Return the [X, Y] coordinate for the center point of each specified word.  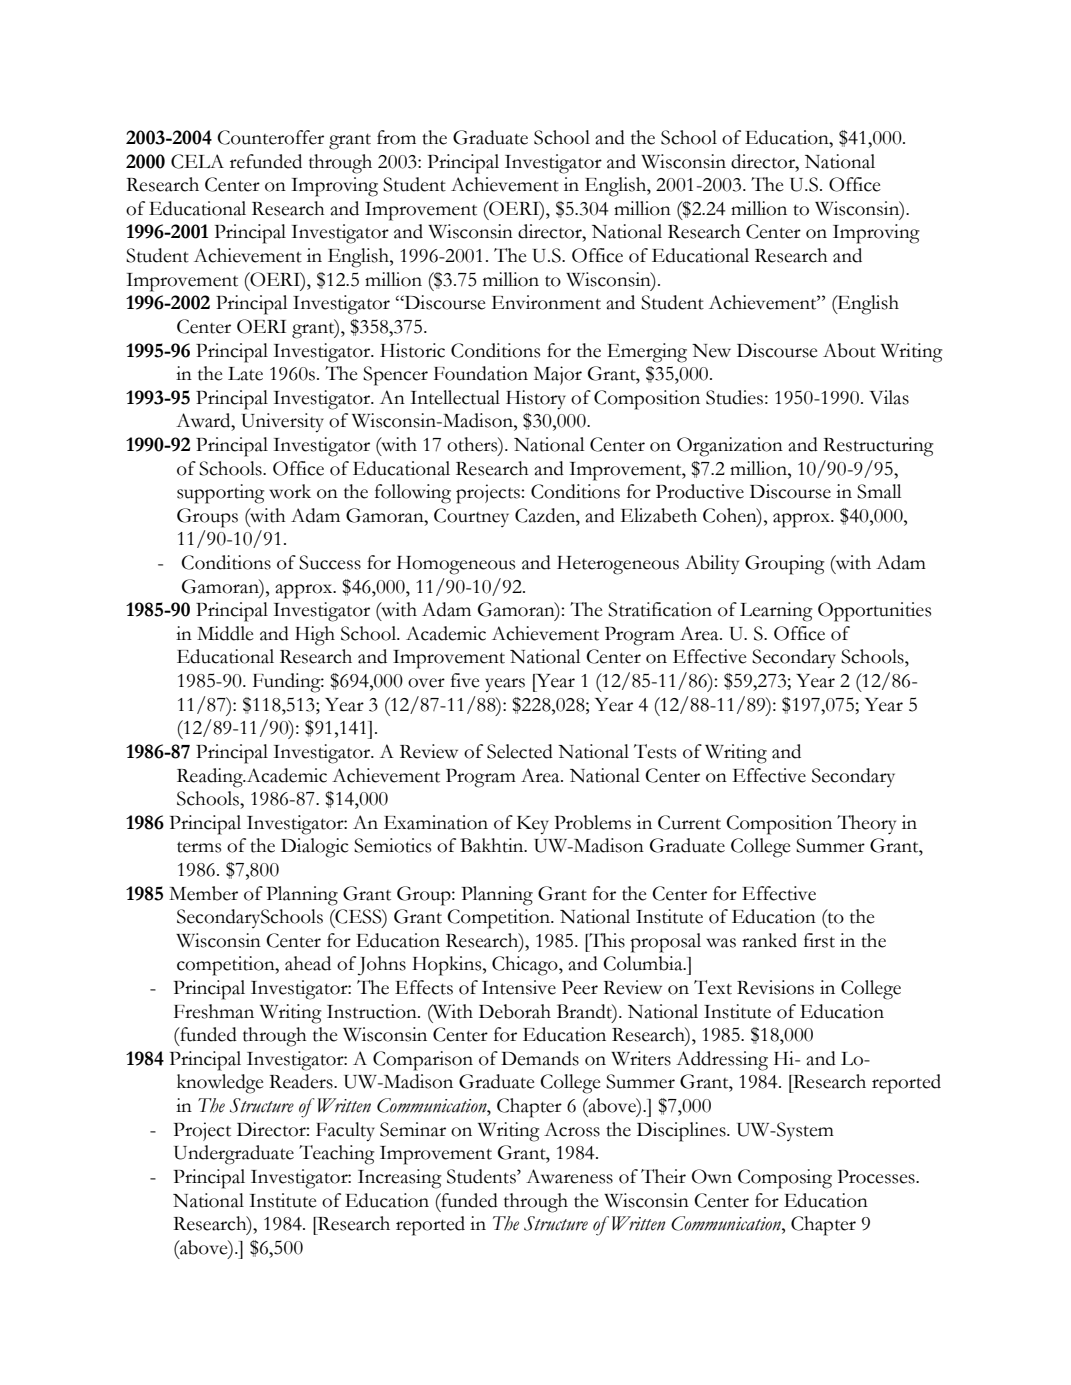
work [290, 491]
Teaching [336, 1155]
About [849, 350]
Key [533, 825]
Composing [785, 1179]
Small [879, 491]
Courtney [471, 517]
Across [572, 1129]
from [396, 137]
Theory [866, 825]
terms [199, 847]
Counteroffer [270, 137]
